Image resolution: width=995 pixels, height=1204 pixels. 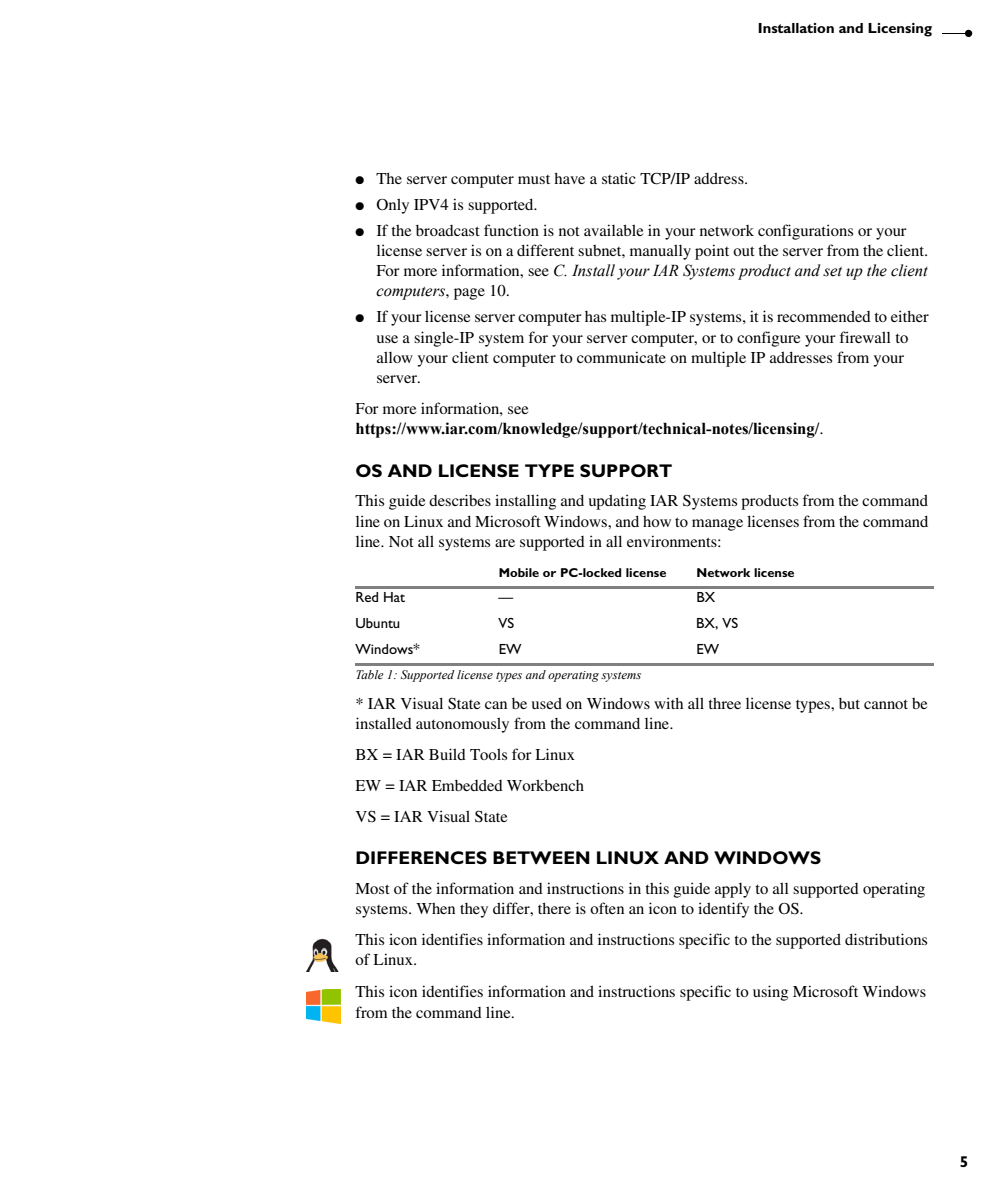 What do you see at coordinates (392, 206) in the screenshot?
I see `Only` at bounding box center [392, 206].
